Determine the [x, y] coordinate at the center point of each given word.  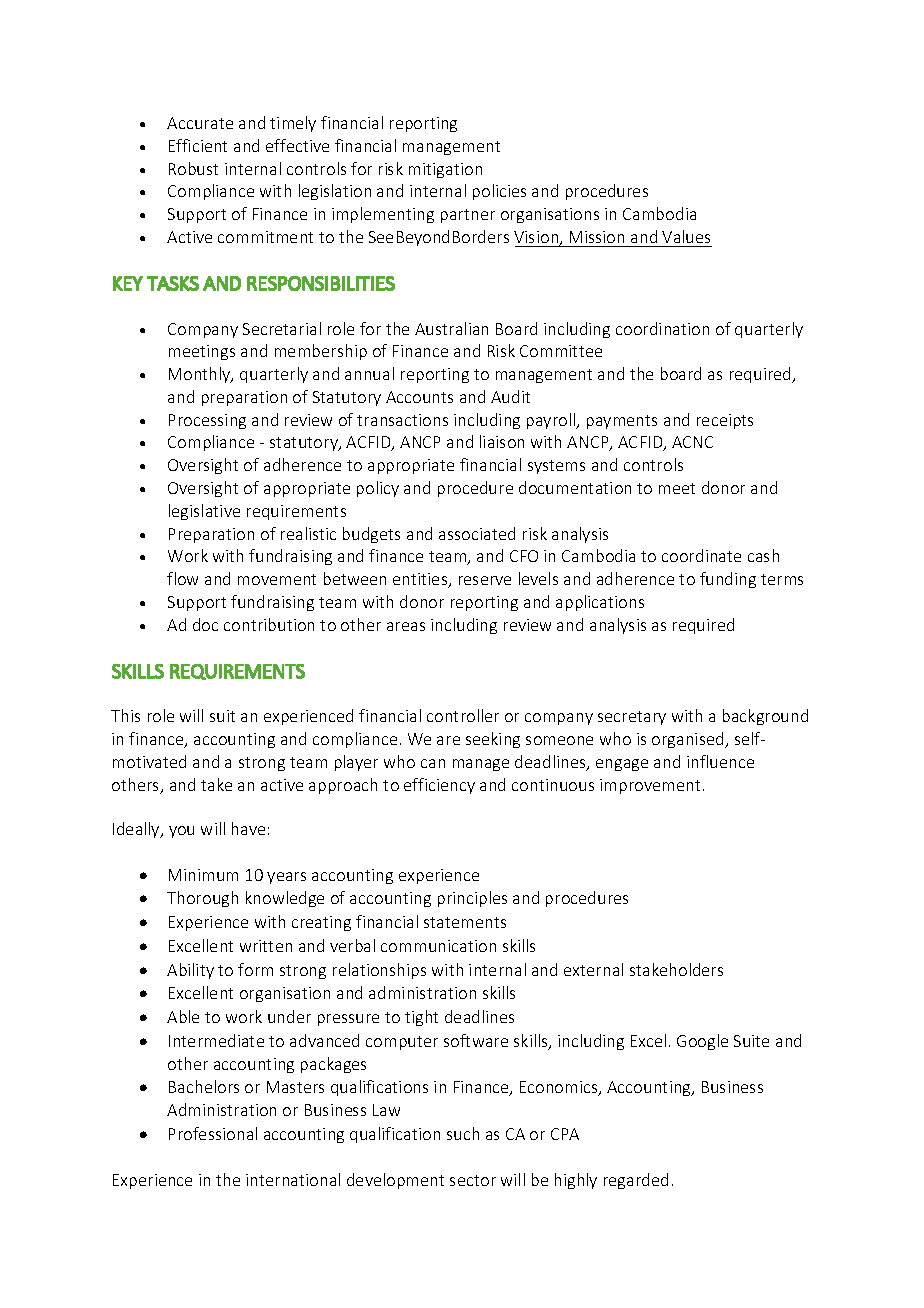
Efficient [198, 145]
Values [686, 236]
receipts [725, 421]
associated [477, 533]
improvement [650, 786]
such [463, 1133]
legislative [204, 512]
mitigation [445, 170]
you [181, 832]
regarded [636, 1181]
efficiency [439, 786]
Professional [213, 1133]
